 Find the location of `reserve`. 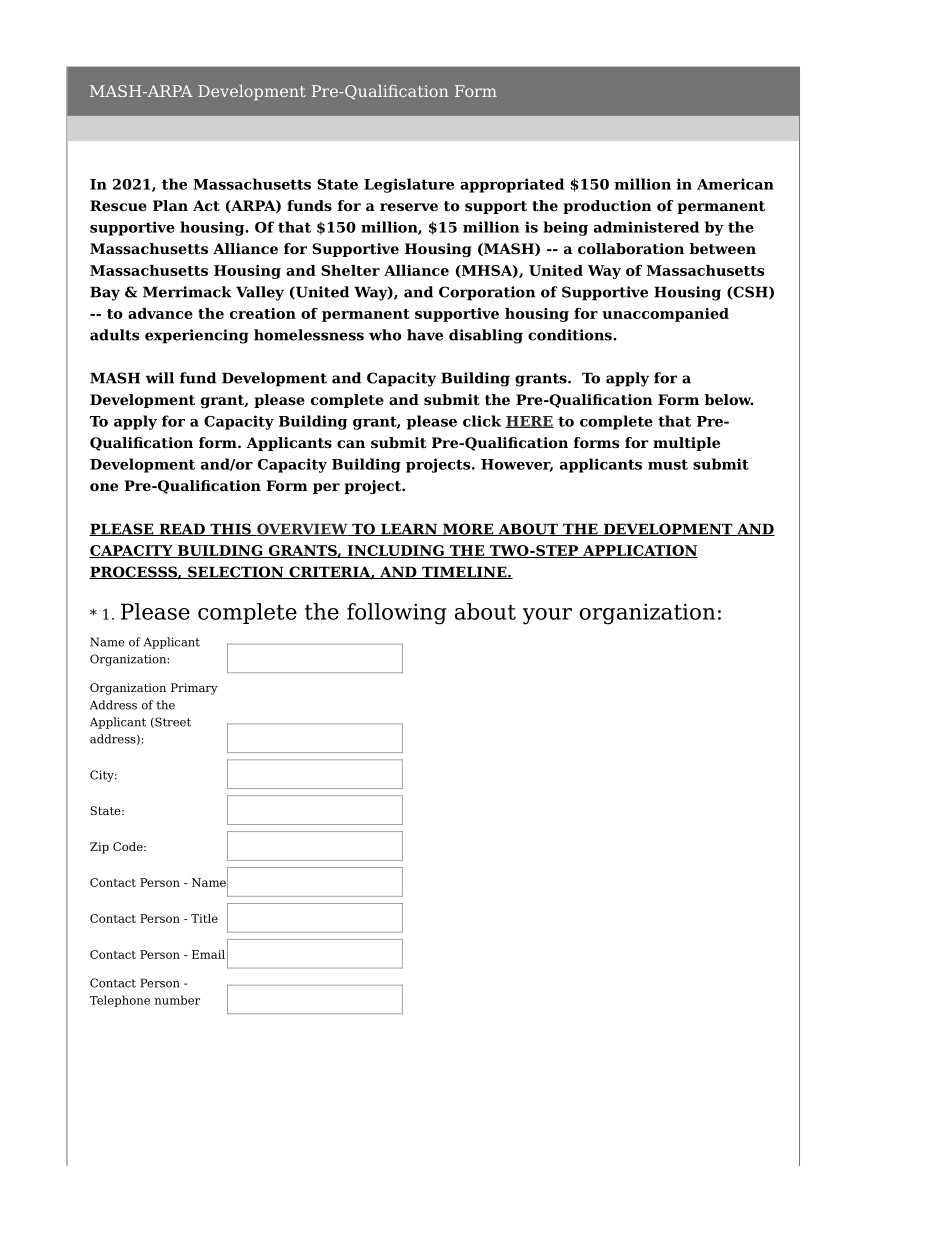

reserve is located at coordinates (409, 207).
